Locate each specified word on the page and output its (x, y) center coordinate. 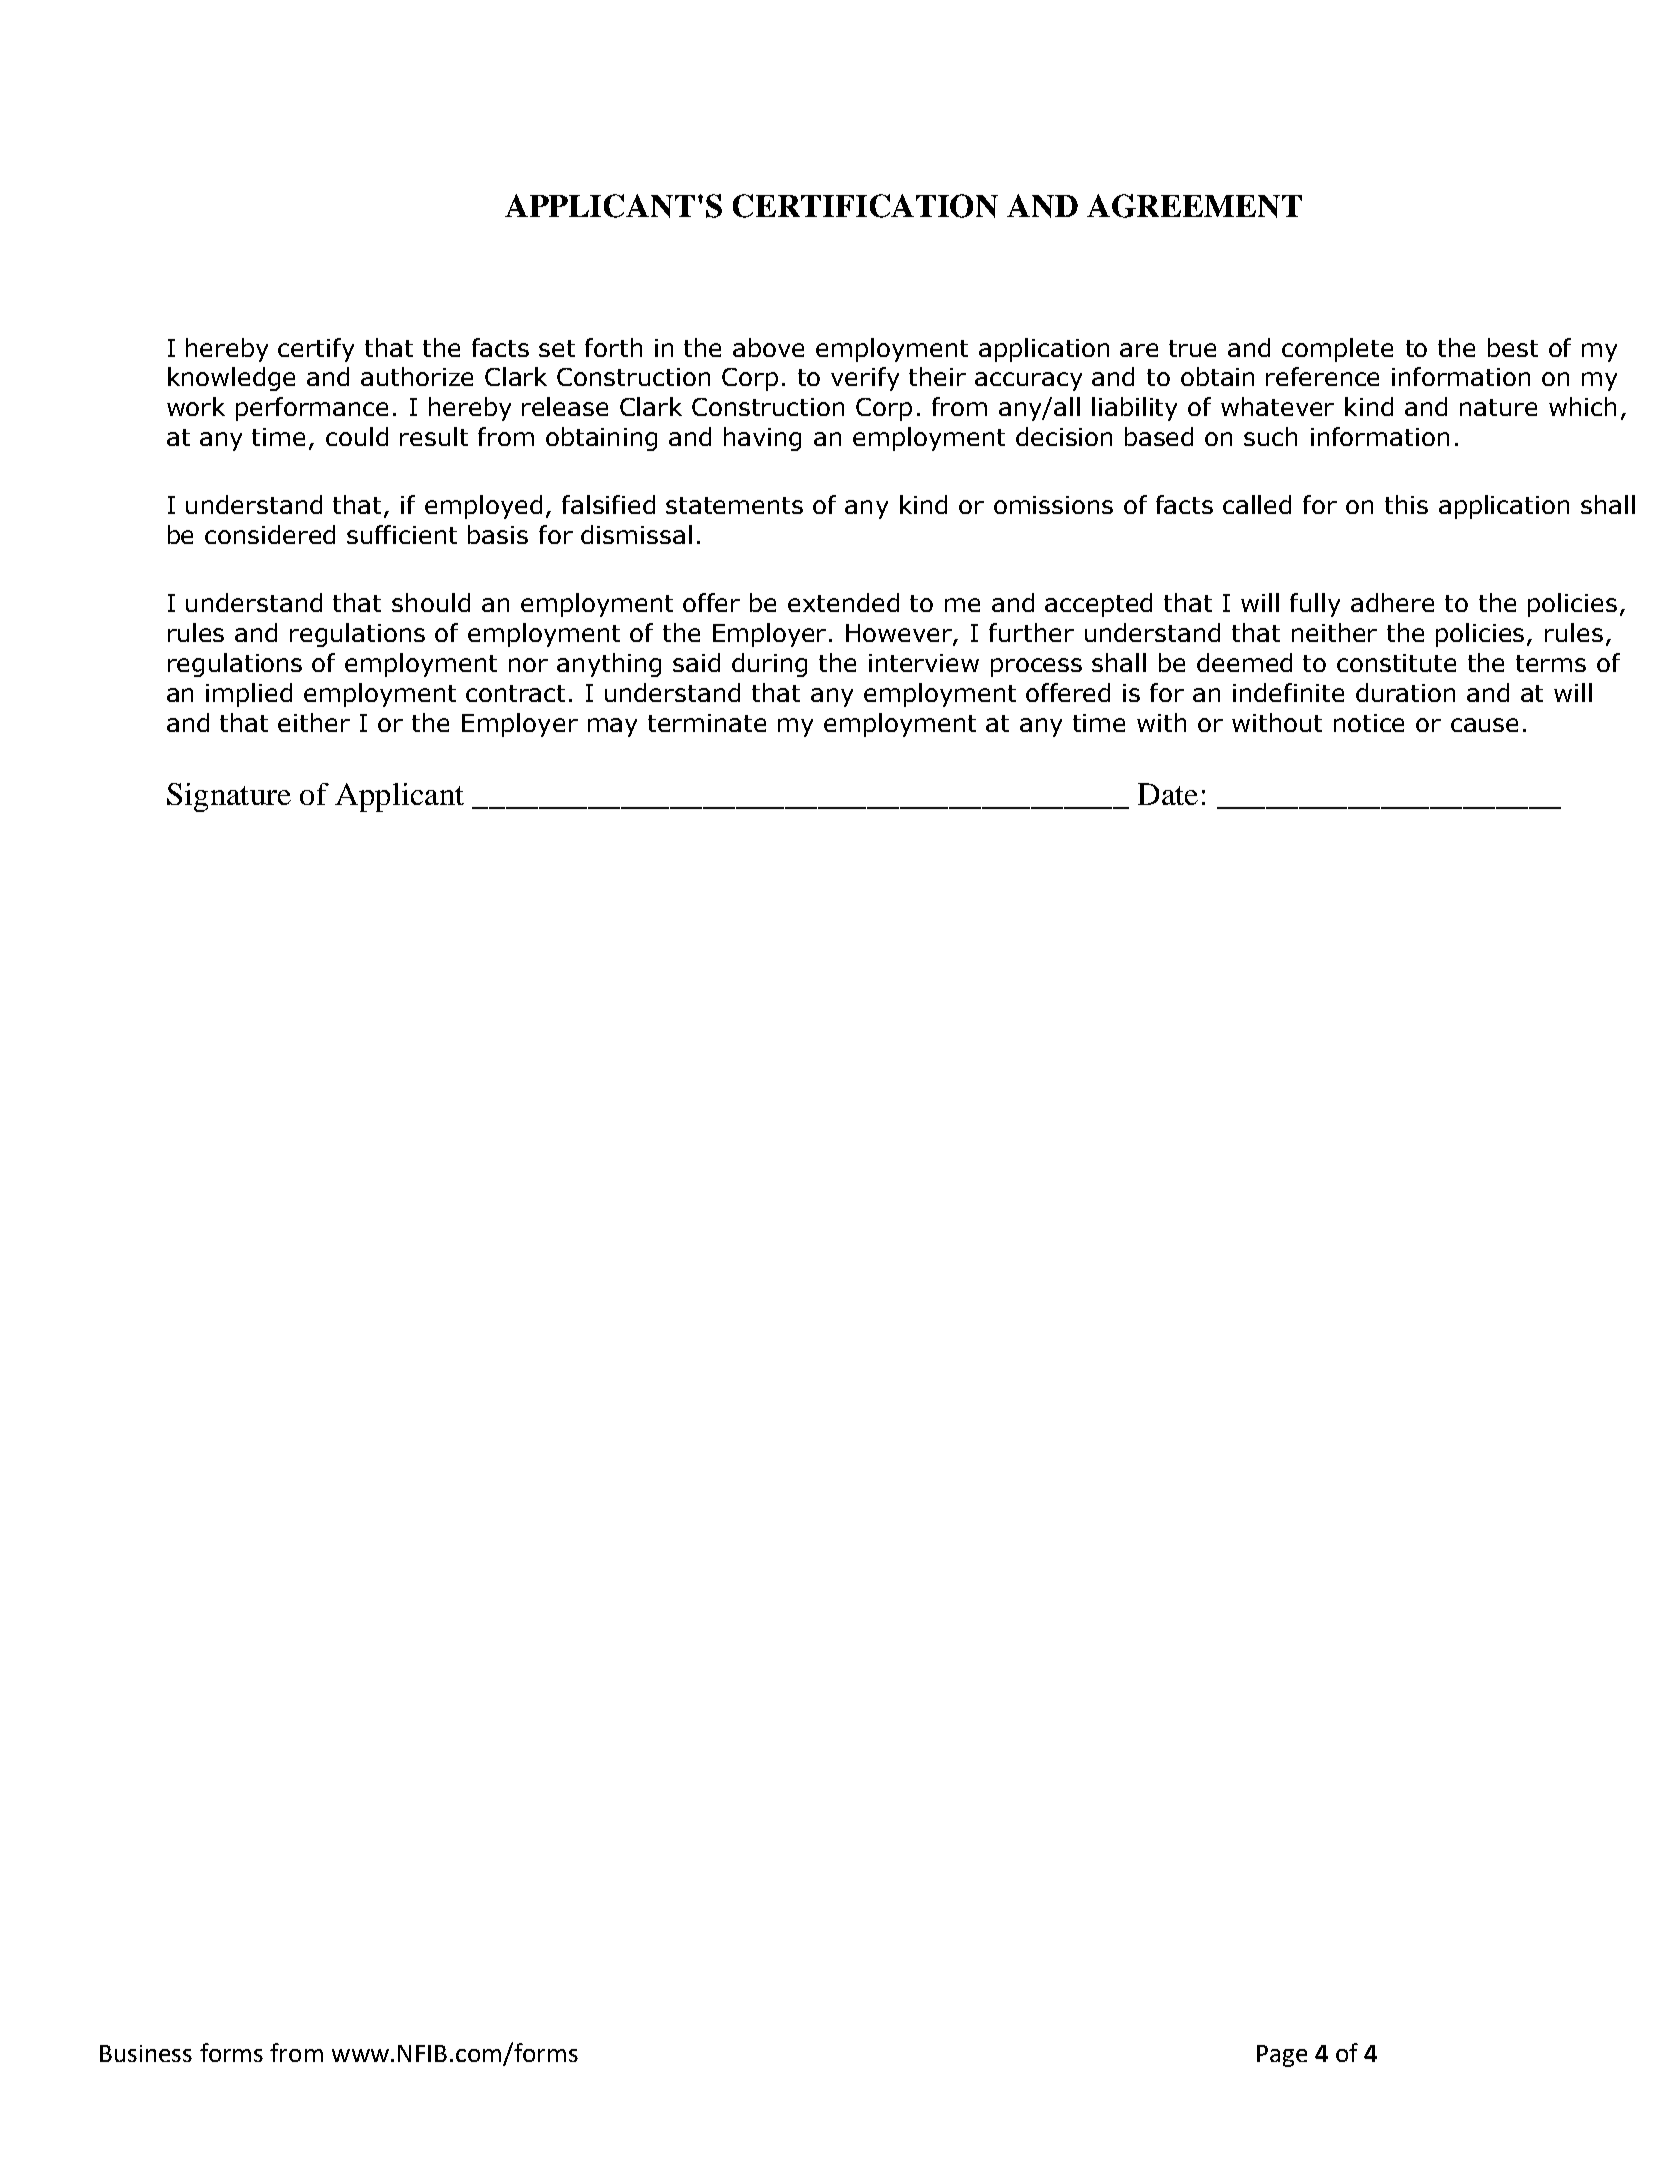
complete (1337, 350)
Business (146, 2053)
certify (316, 350)
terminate (707, 723)
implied (249, 695)
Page (1282, 2056)
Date (1168, 794)
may (612, 727)
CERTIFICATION (865, 206)
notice (1369, 723)
